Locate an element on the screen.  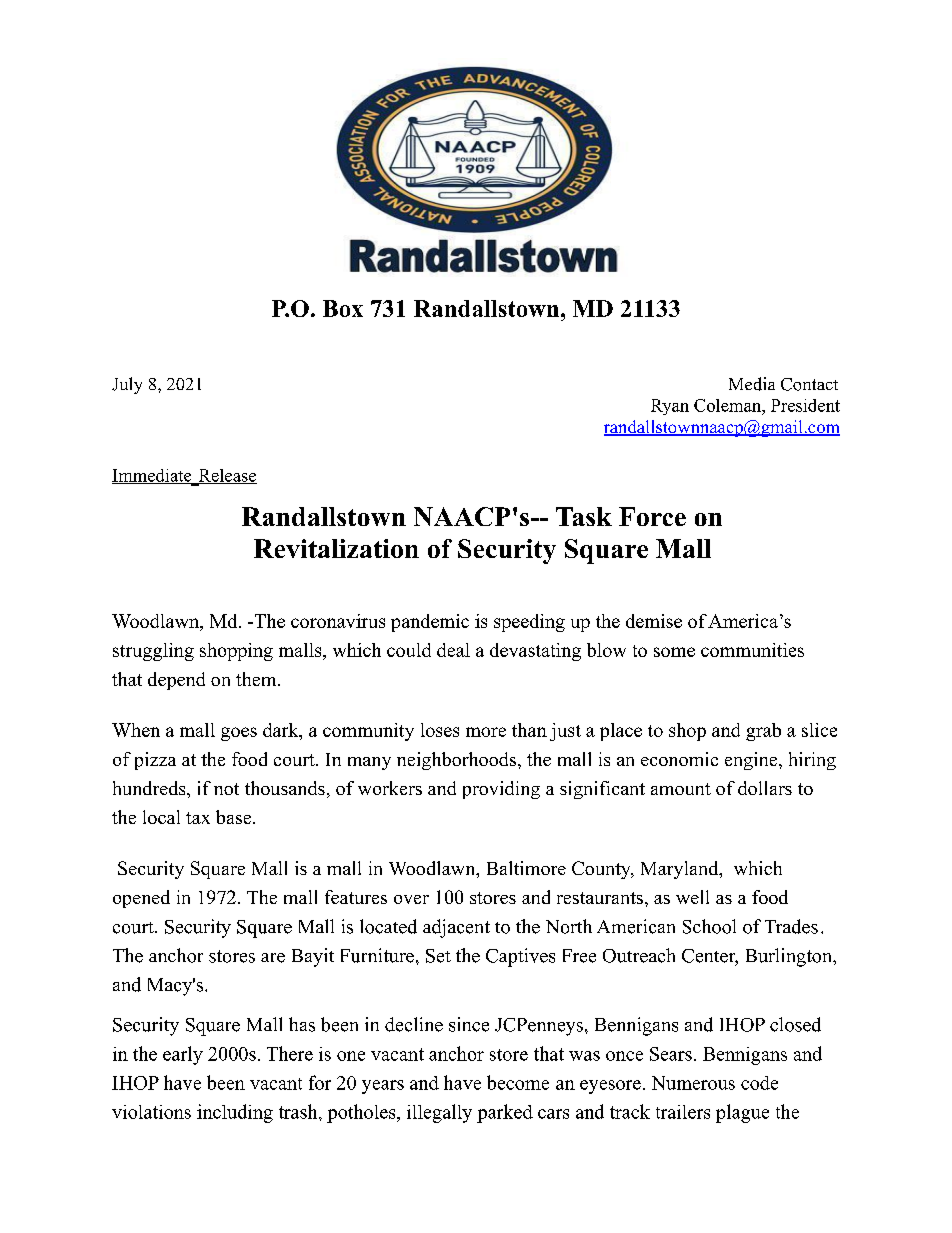
code is located at coordinates (759, 1083).
